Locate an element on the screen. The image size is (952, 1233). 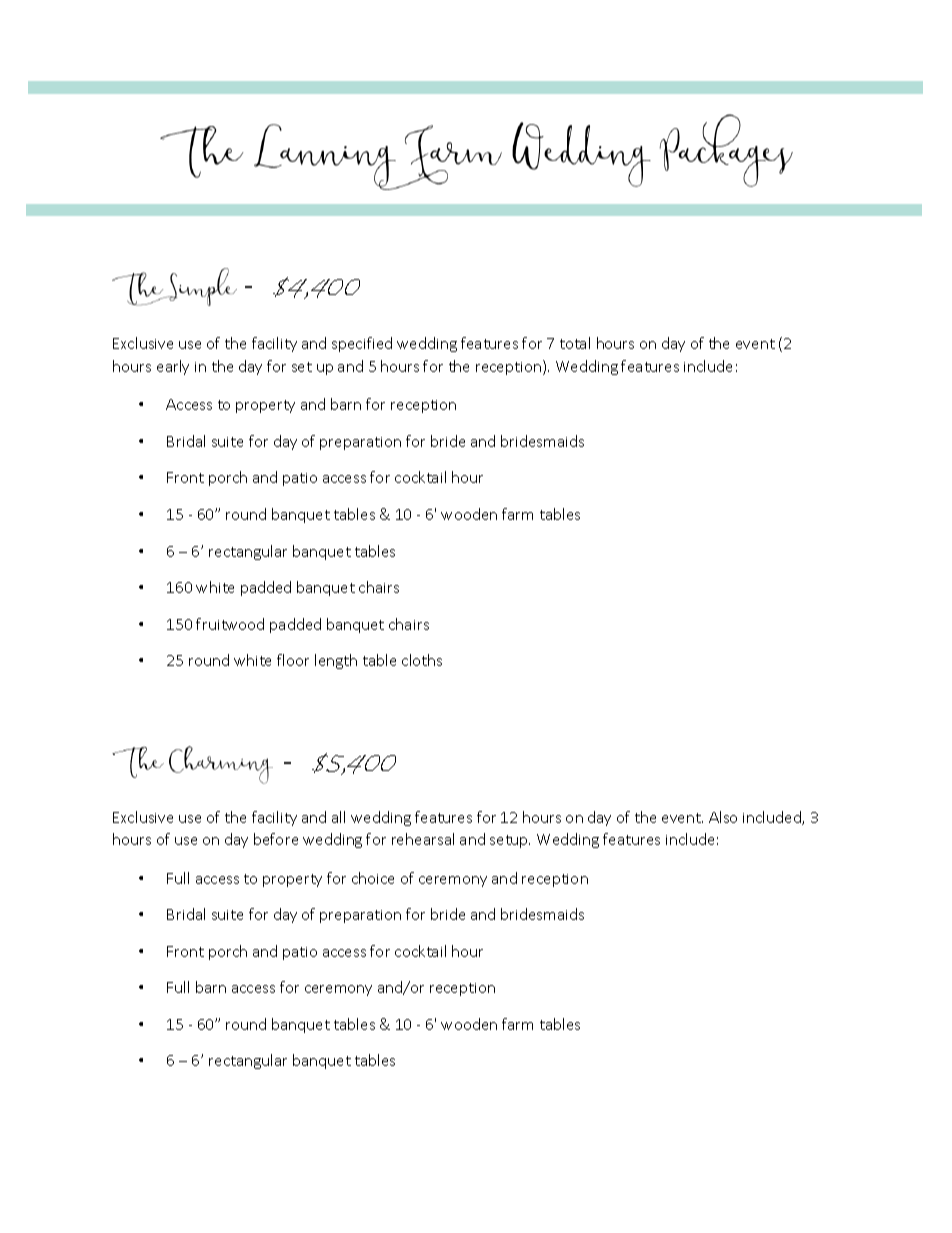
before is located at coordinates (276, 839).
